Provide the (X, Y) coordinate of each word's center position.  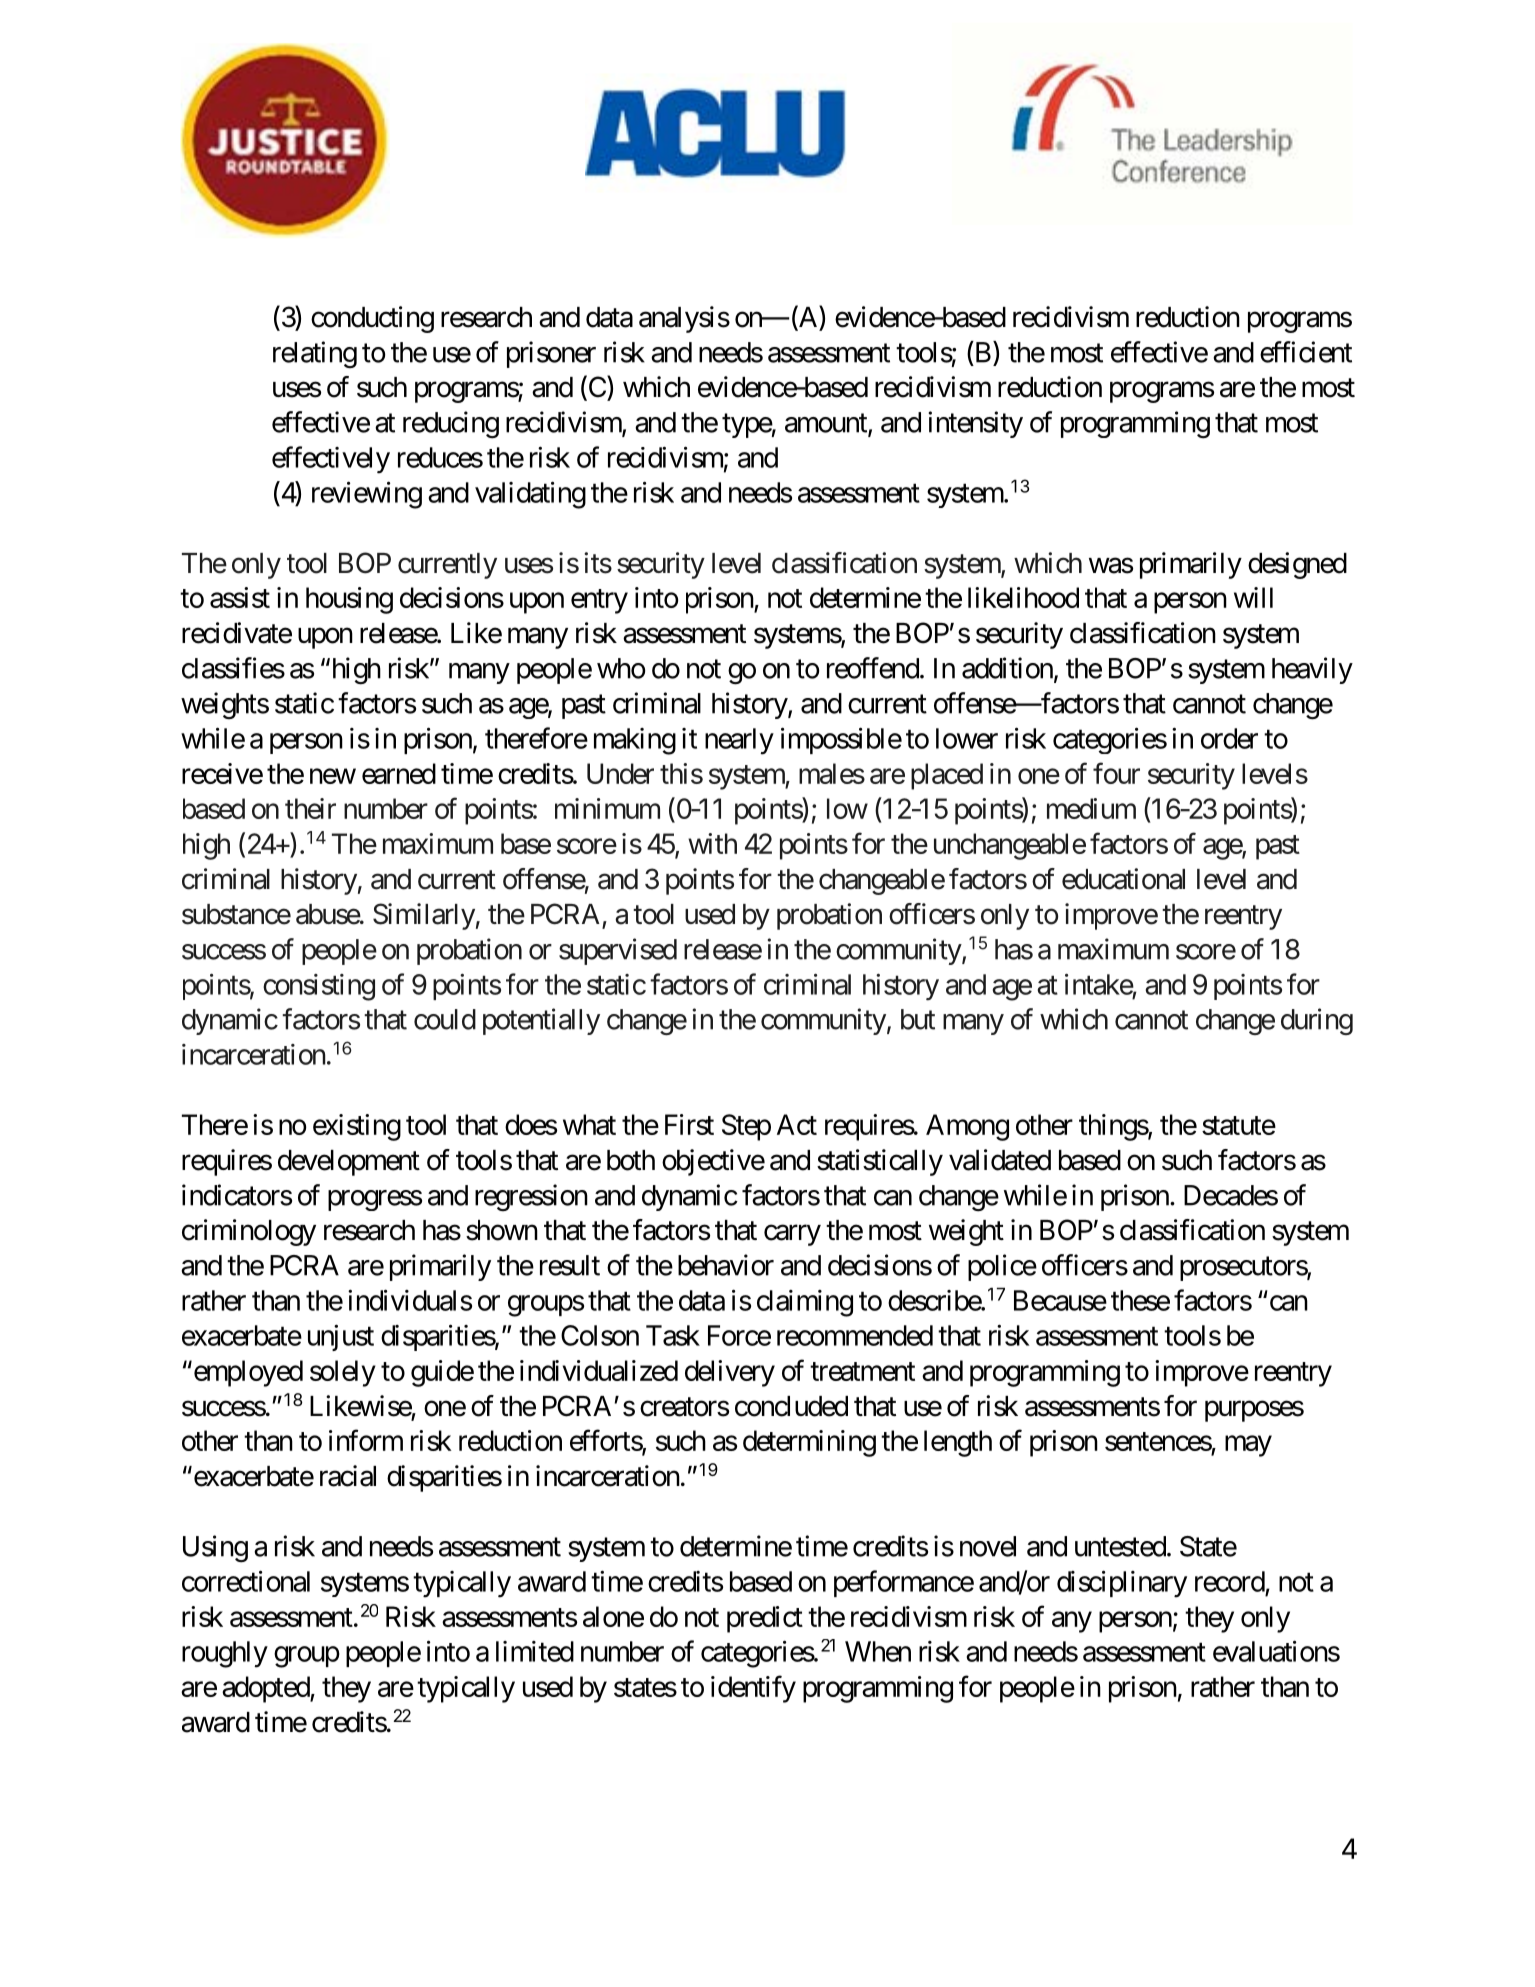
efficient (1306, 352)
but (918, 1019)
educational (1123, 879)
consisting (319, 987)
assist (240, 597)
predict (765, 1619)
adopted (266, 1689)
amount (827, 424)
